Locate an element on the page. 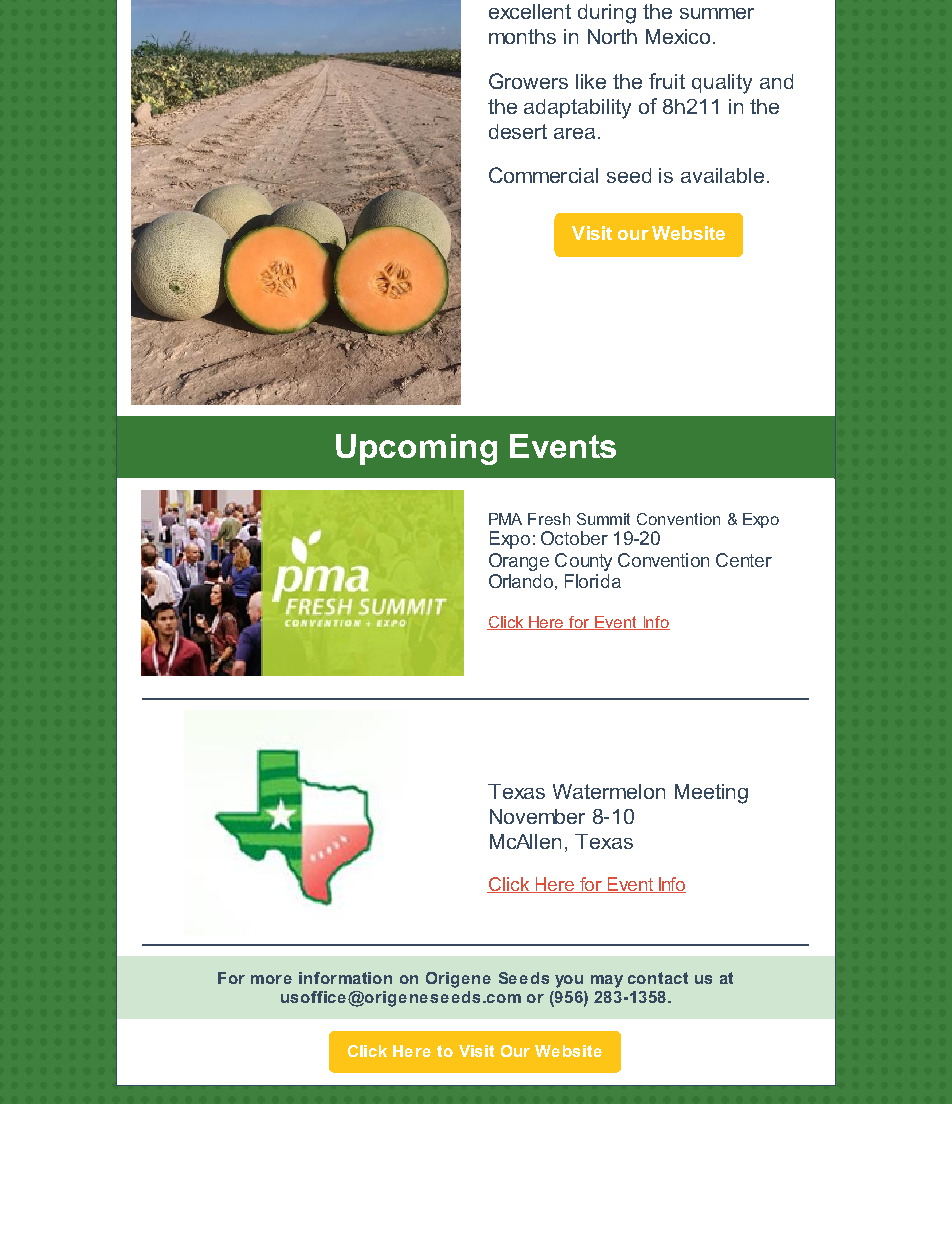  Center is located at coordinates (744, 560).
